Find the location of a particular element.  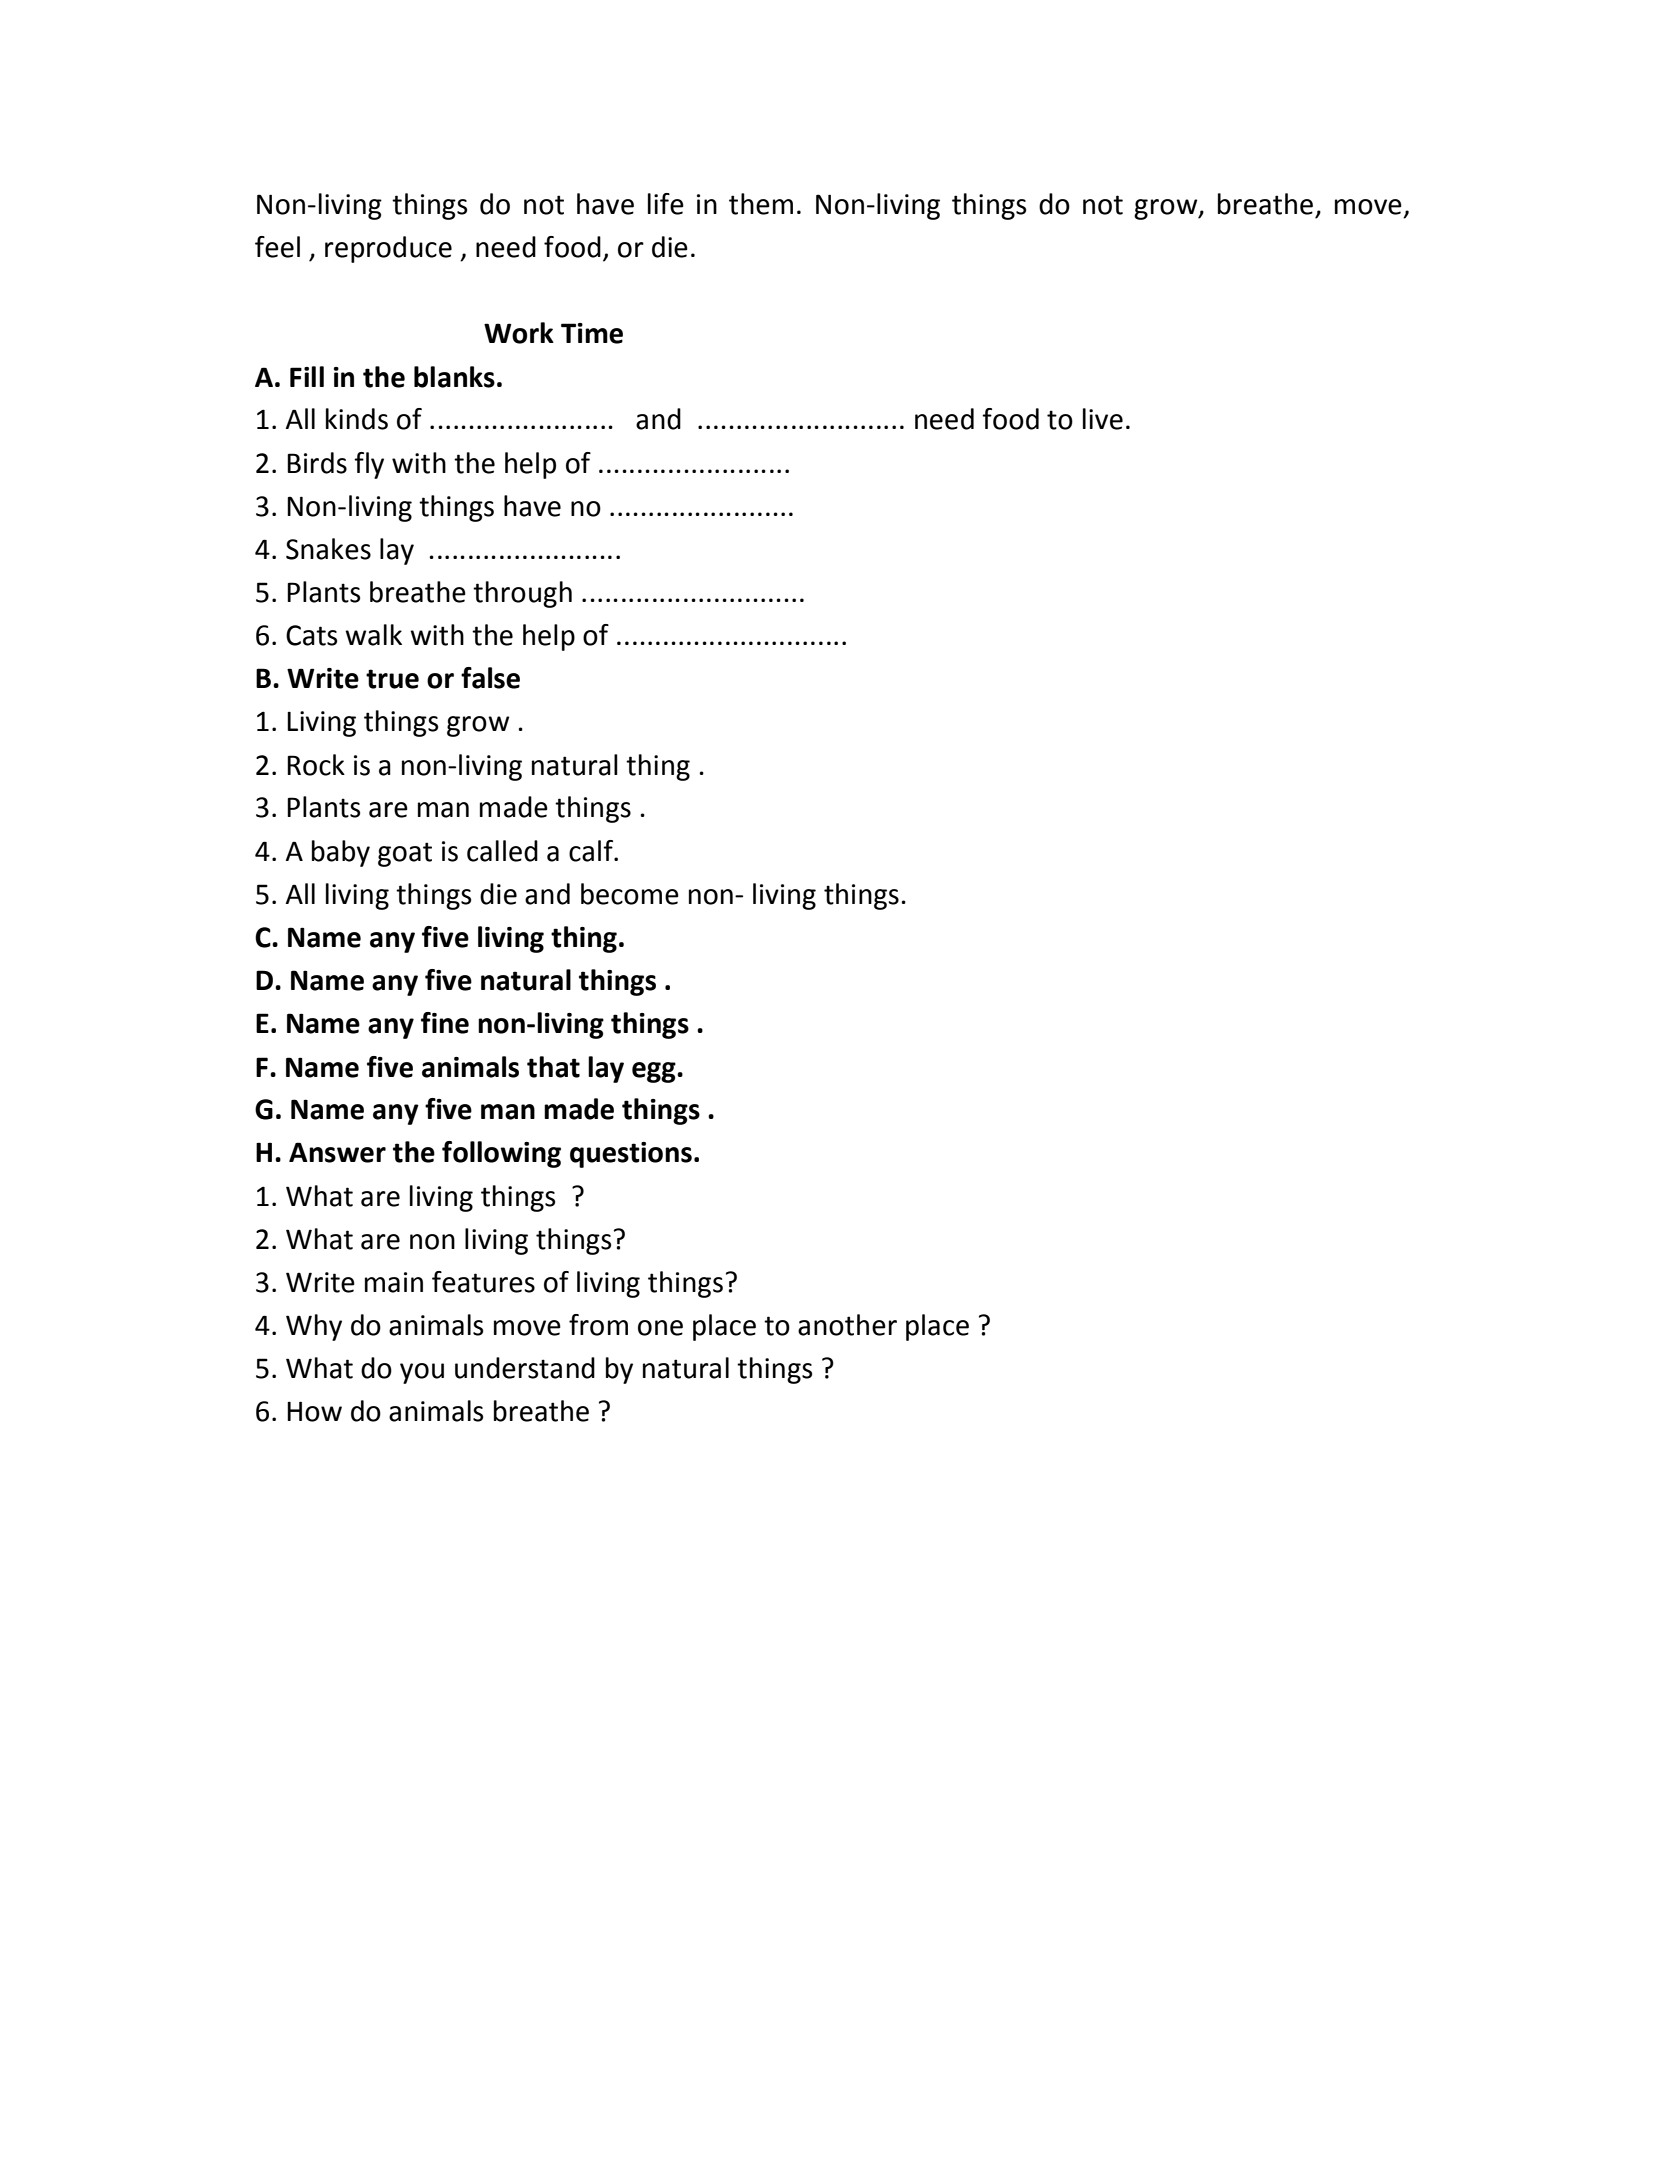

questions is located at coordinates (631, 1155).
